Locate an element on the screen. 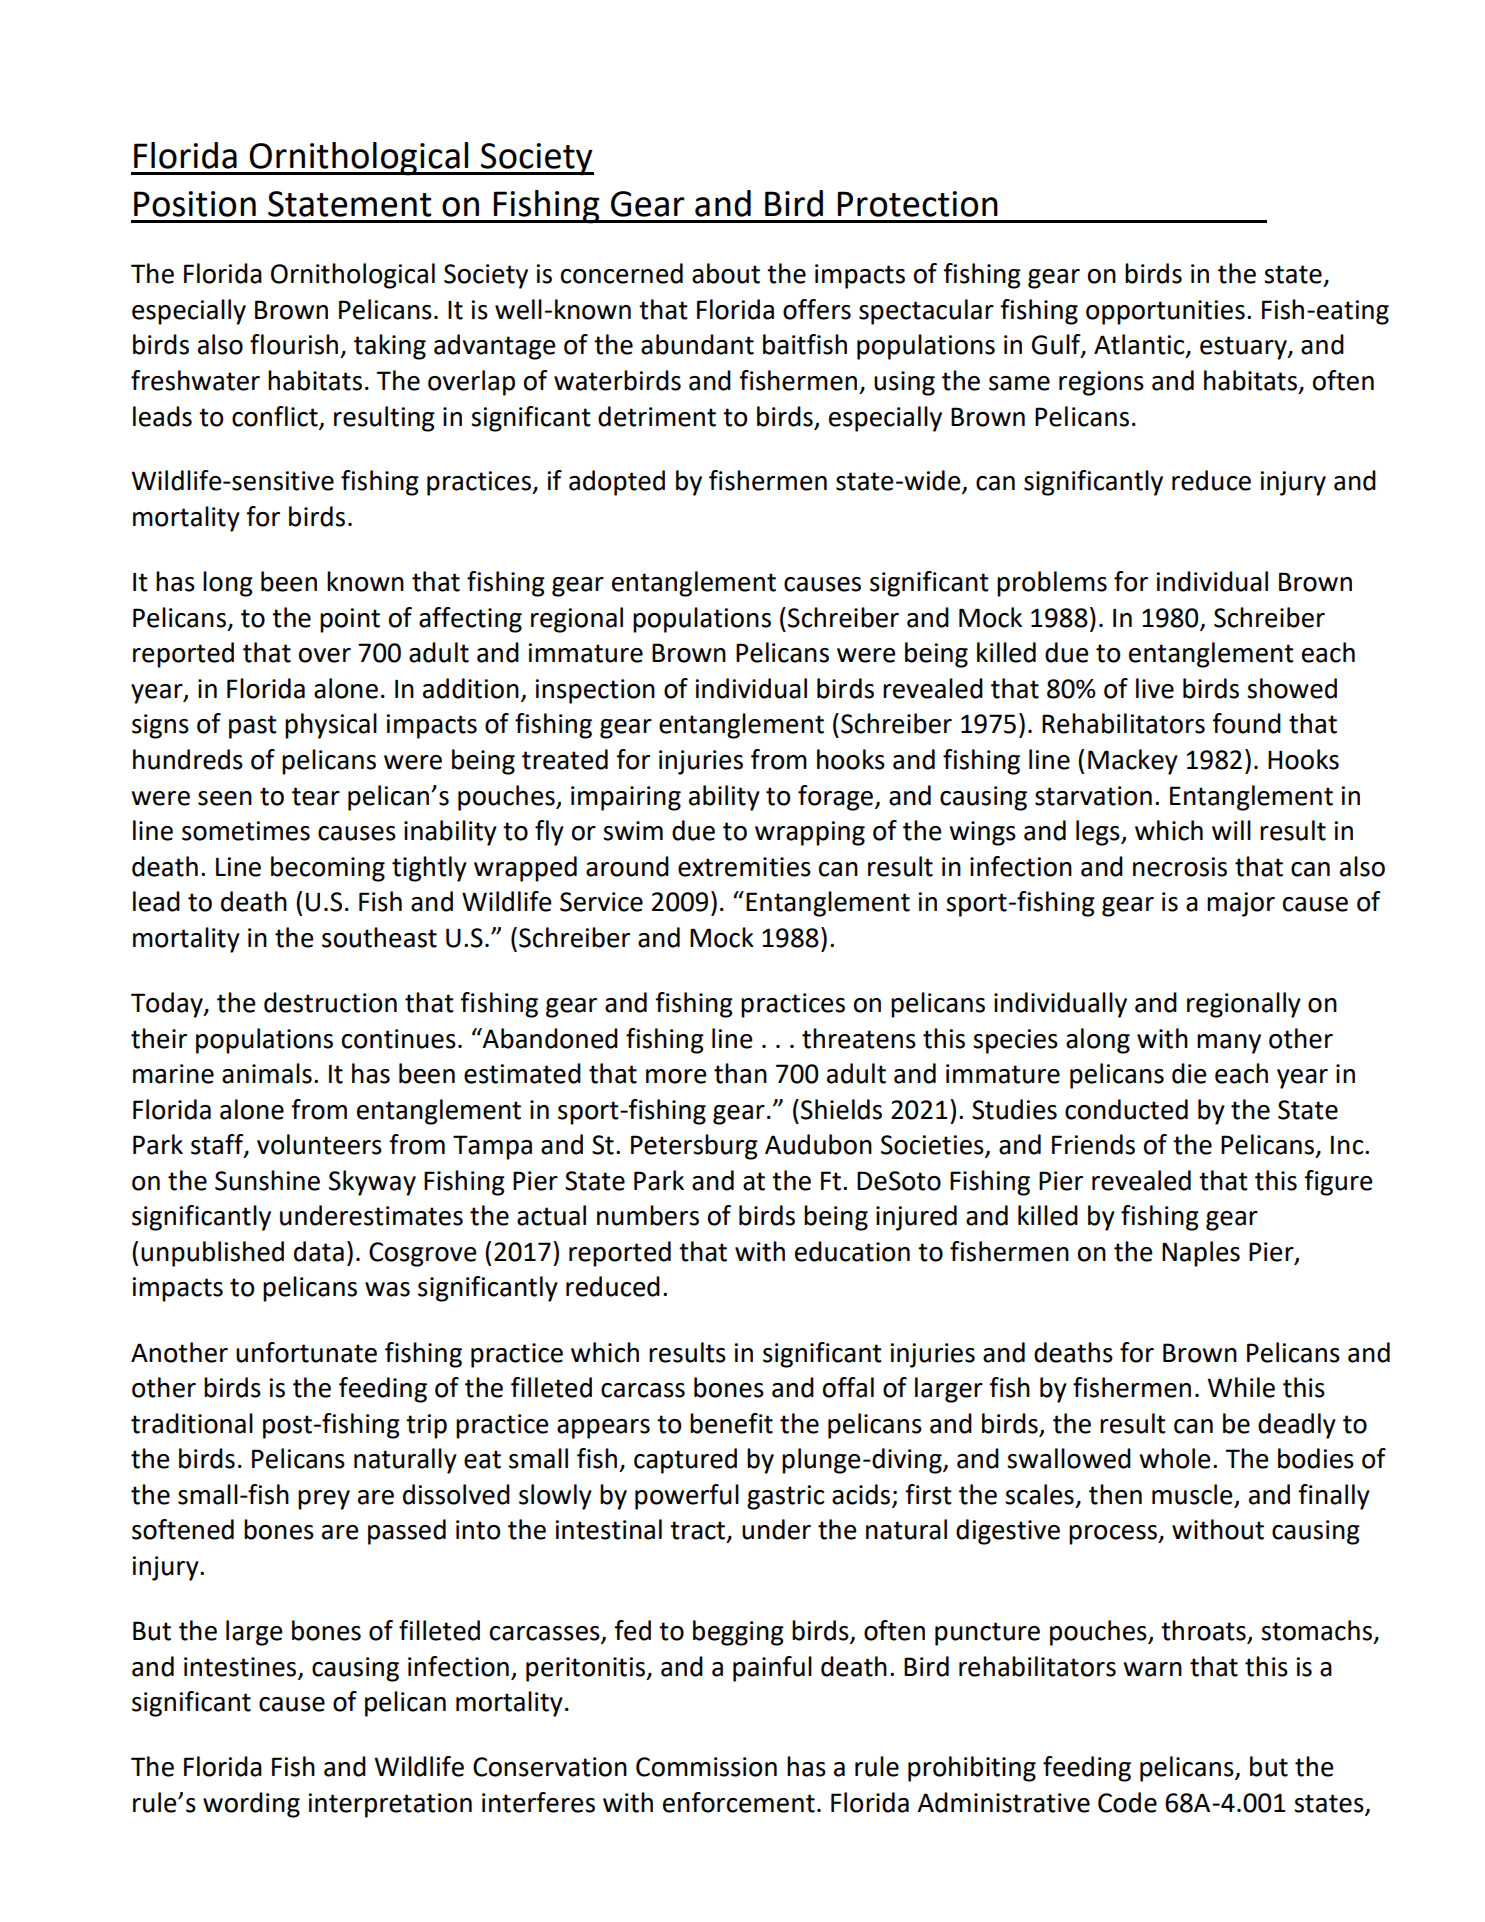  opportunities is located at coordinates (1165, 312).
